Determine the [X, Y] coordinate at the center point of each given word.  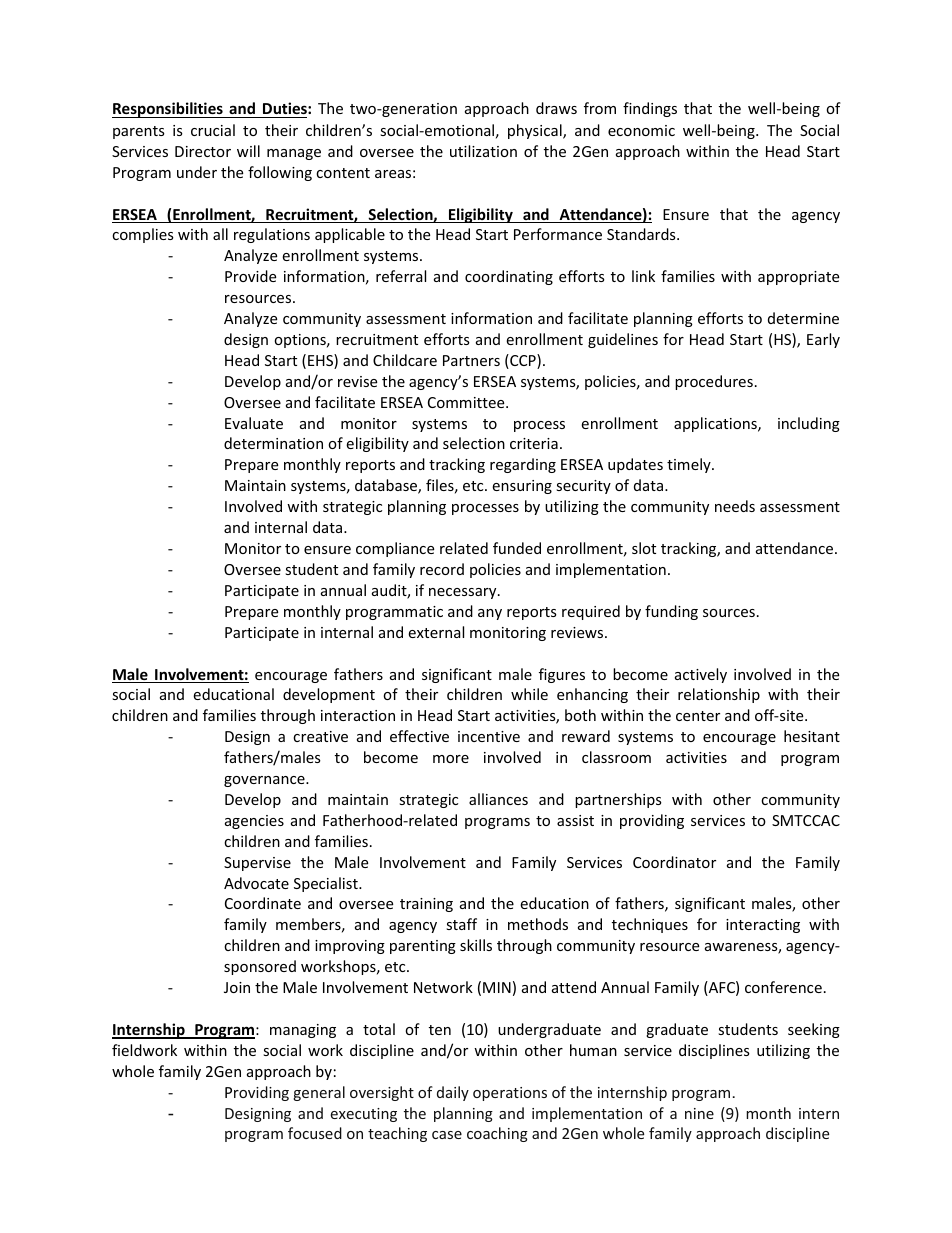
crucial [213, 130]
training [426, 905]
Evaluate [254, 423]
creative [320, 736]
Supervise [257, 864]
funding [671, 612]
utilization [483, 151]
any [490, 614]
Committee [467, 402]
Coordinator [674, 862]
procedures [714, 382]
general [319, 1093]
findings [650, 109]
